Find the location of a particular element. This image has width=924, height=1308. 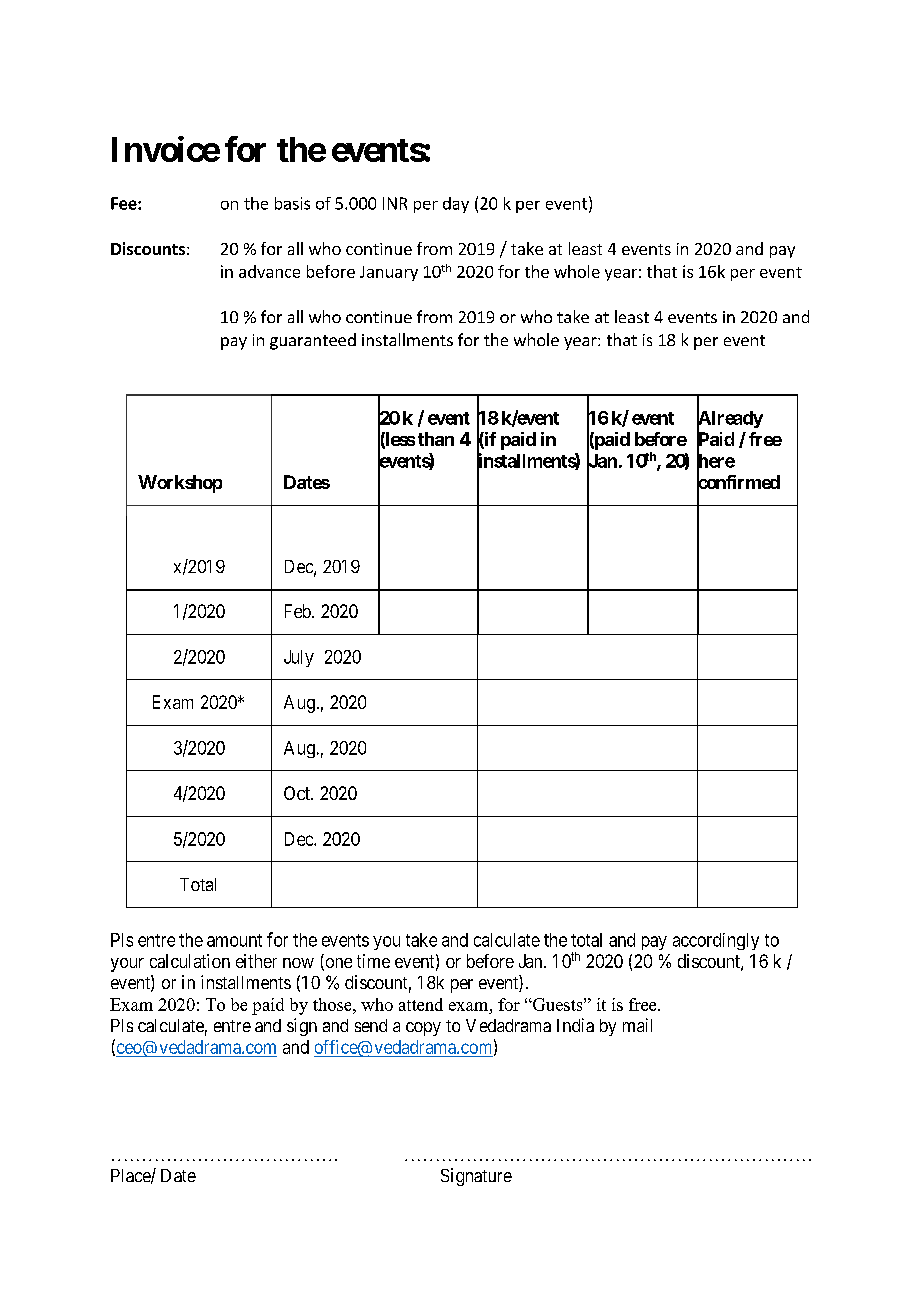

day is located at coordinates (456, 205).
